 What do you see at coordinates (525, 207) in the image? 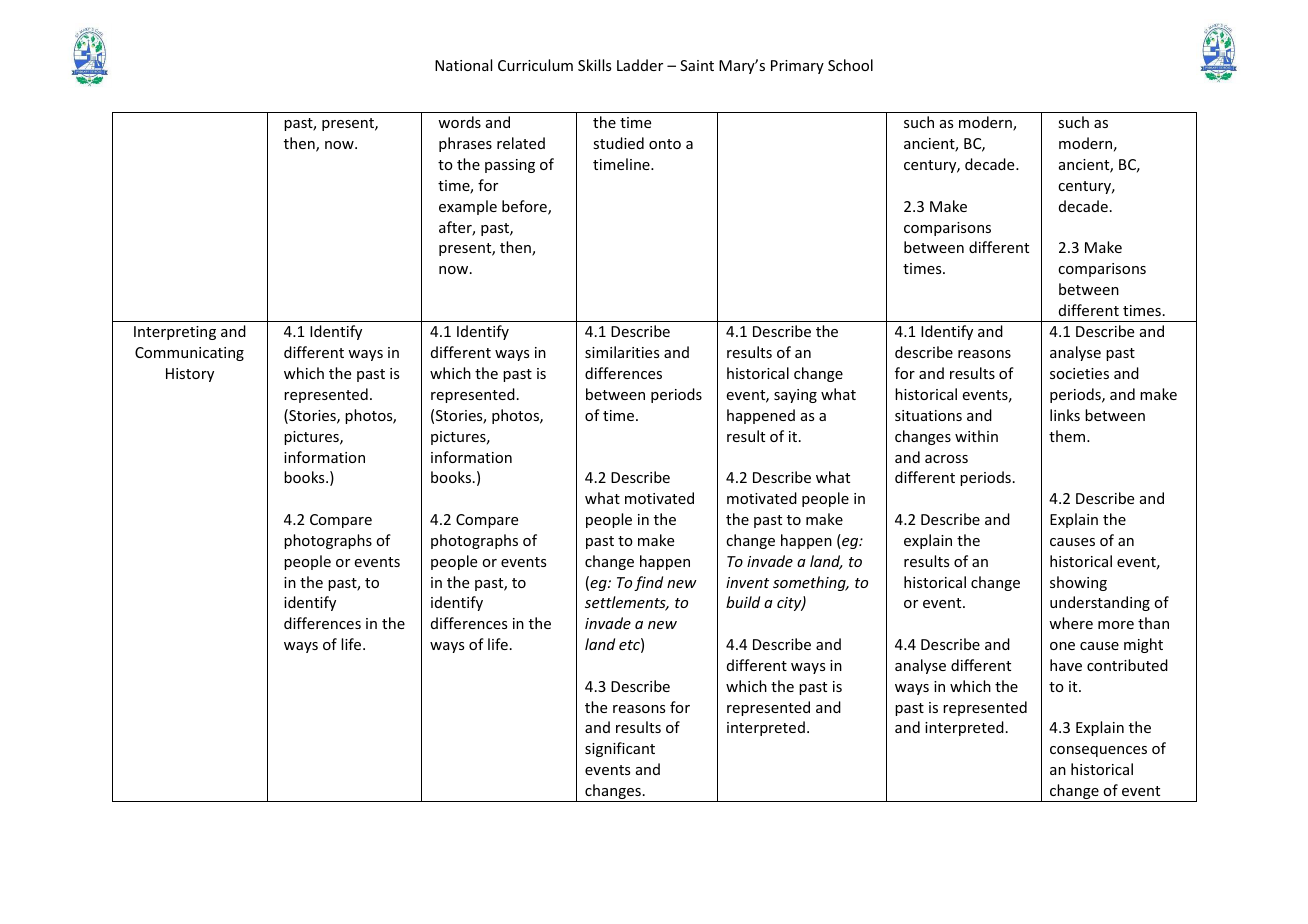
I see `before` at bounding box center [525, 207].
